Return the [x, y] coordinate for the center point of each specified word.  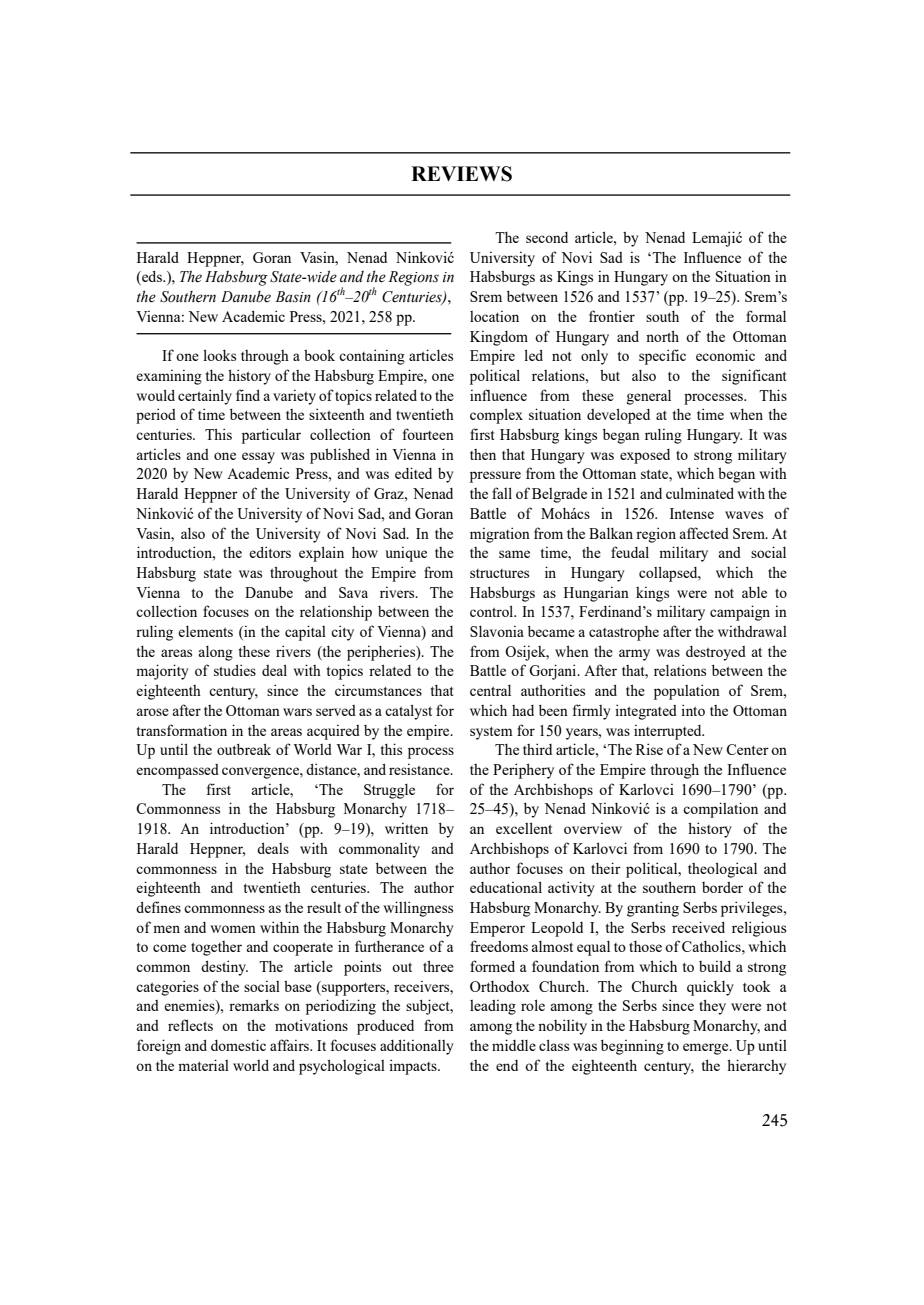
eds [152, 277]
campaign [740, 613]
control [493, 611]
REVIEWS [461, 174]
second [547, 237]
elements [205, 631]
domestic [238, 1045]
